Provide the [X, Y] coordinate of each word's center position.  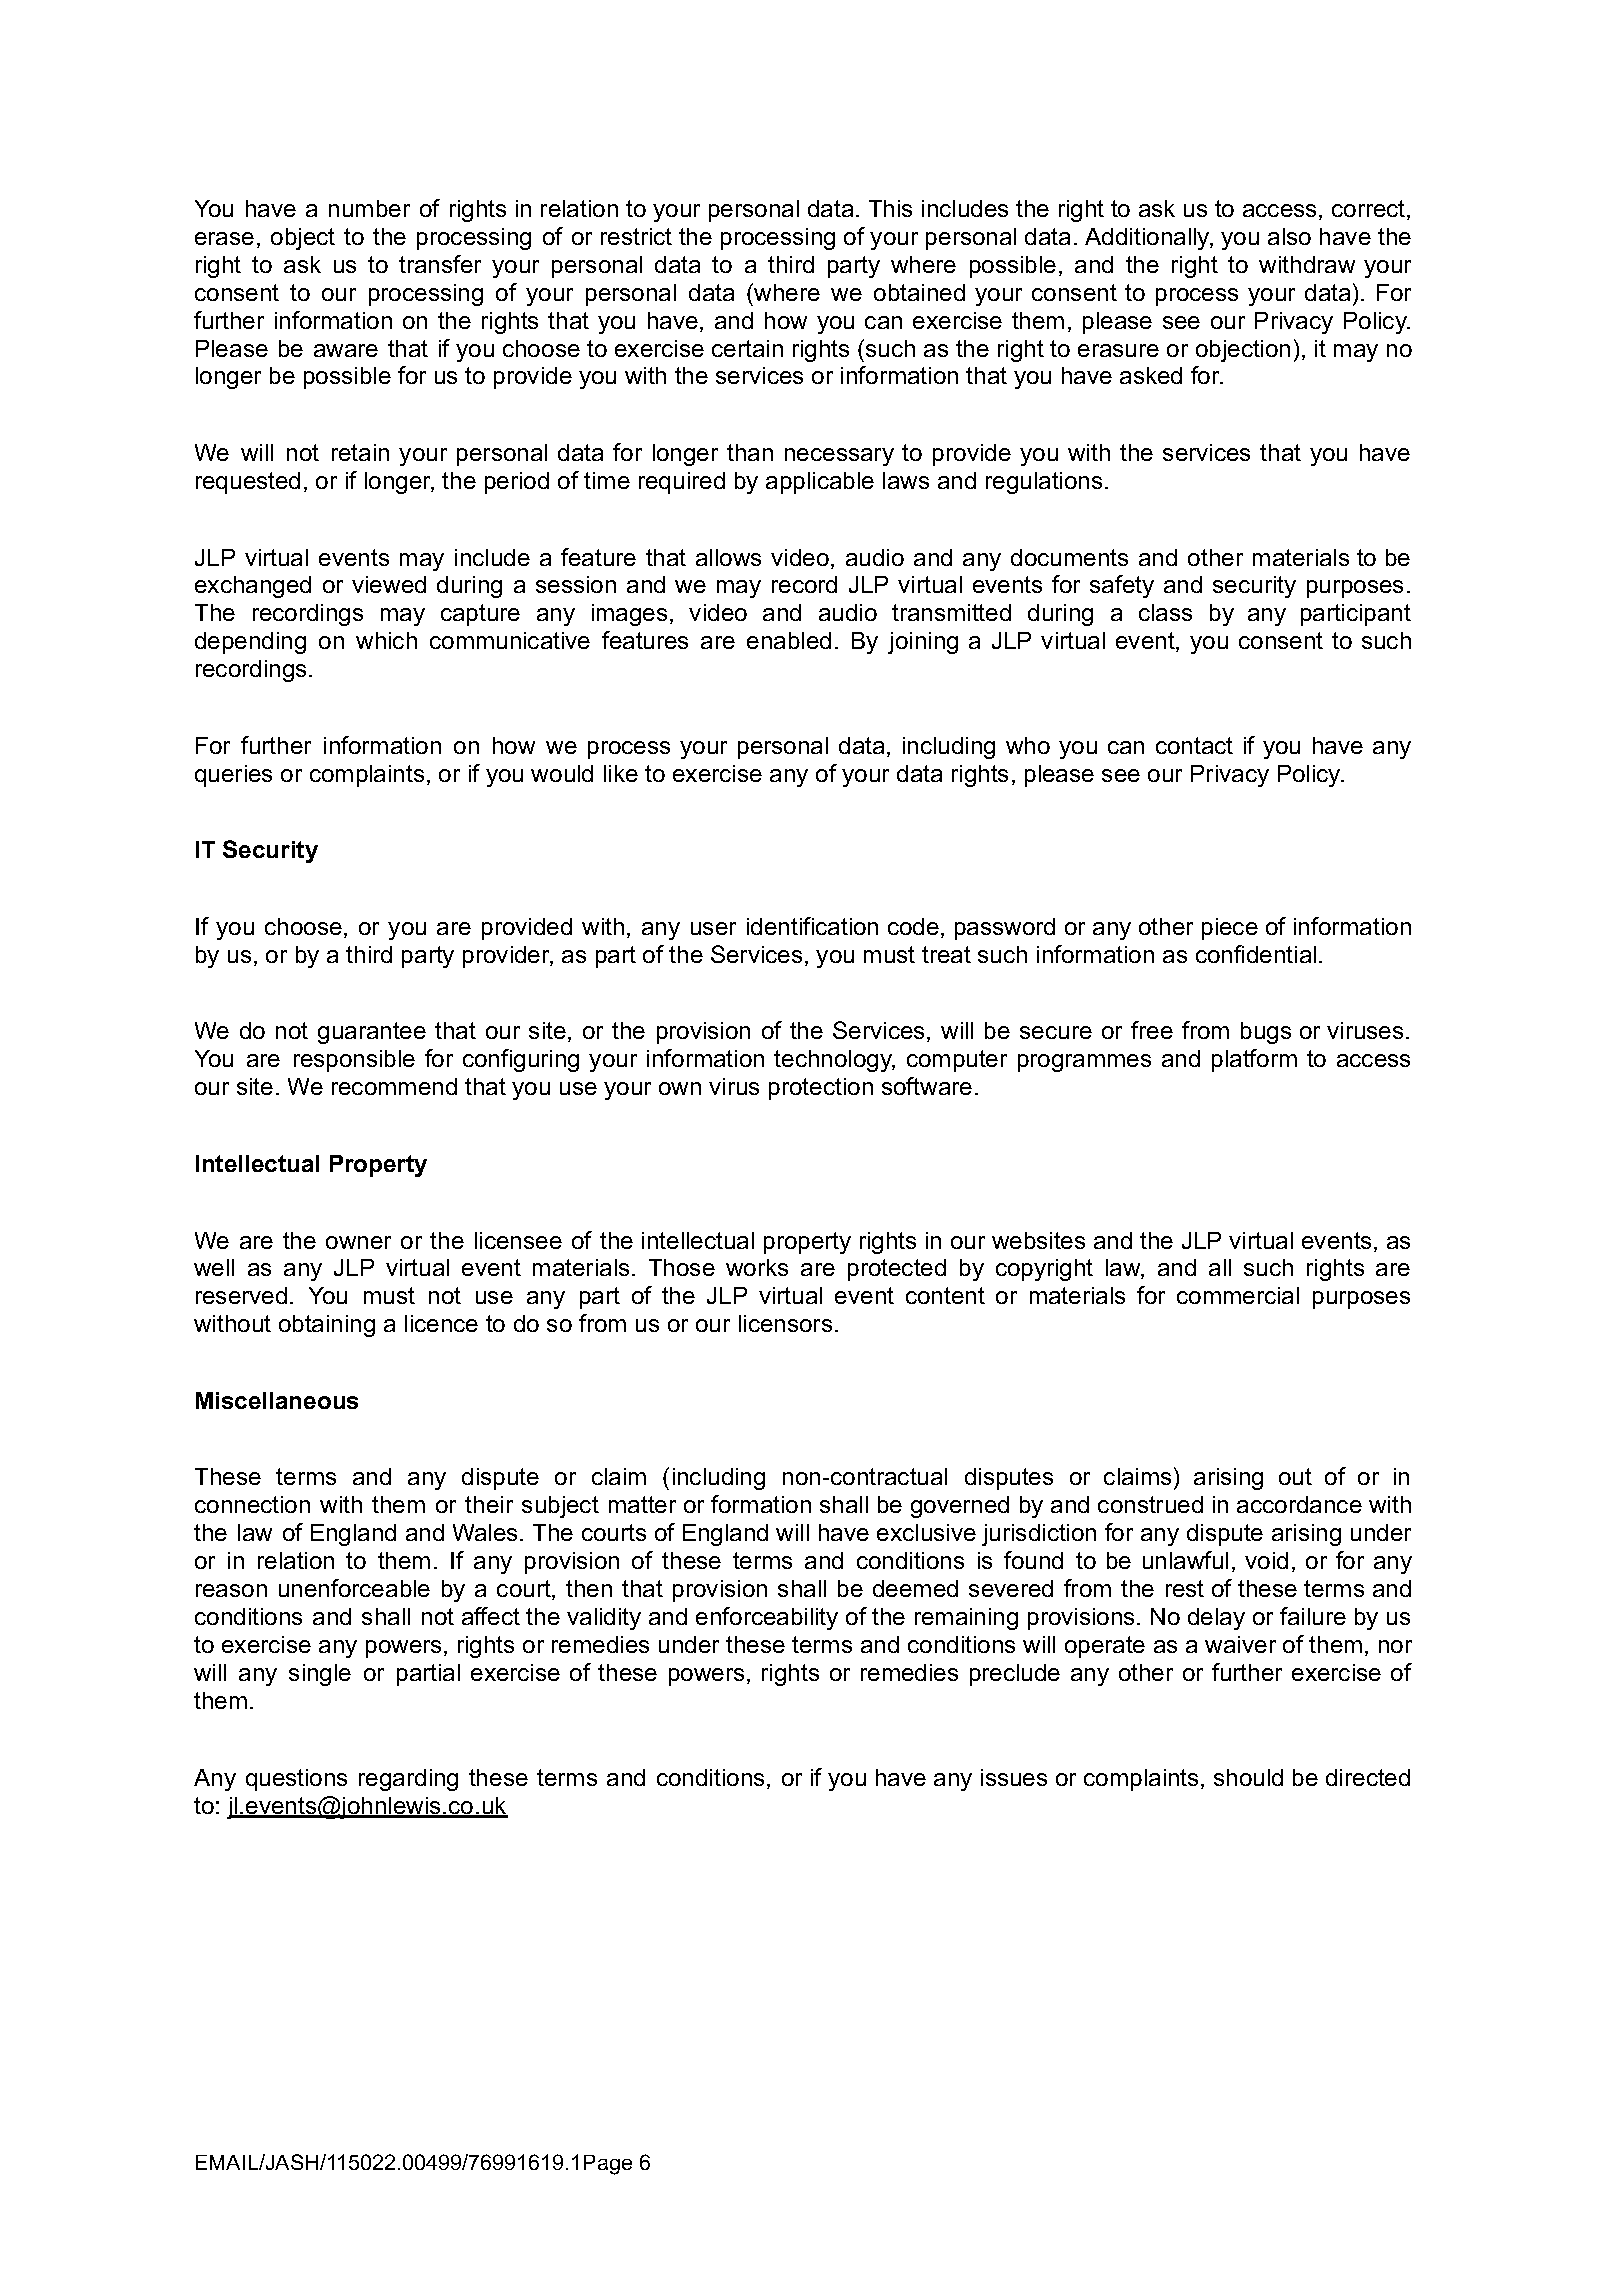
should [1248, 1777]
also [1289, 236]
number [369, 208]
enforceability [767, 1618]
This [890, 208]
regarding [408, 1780]
